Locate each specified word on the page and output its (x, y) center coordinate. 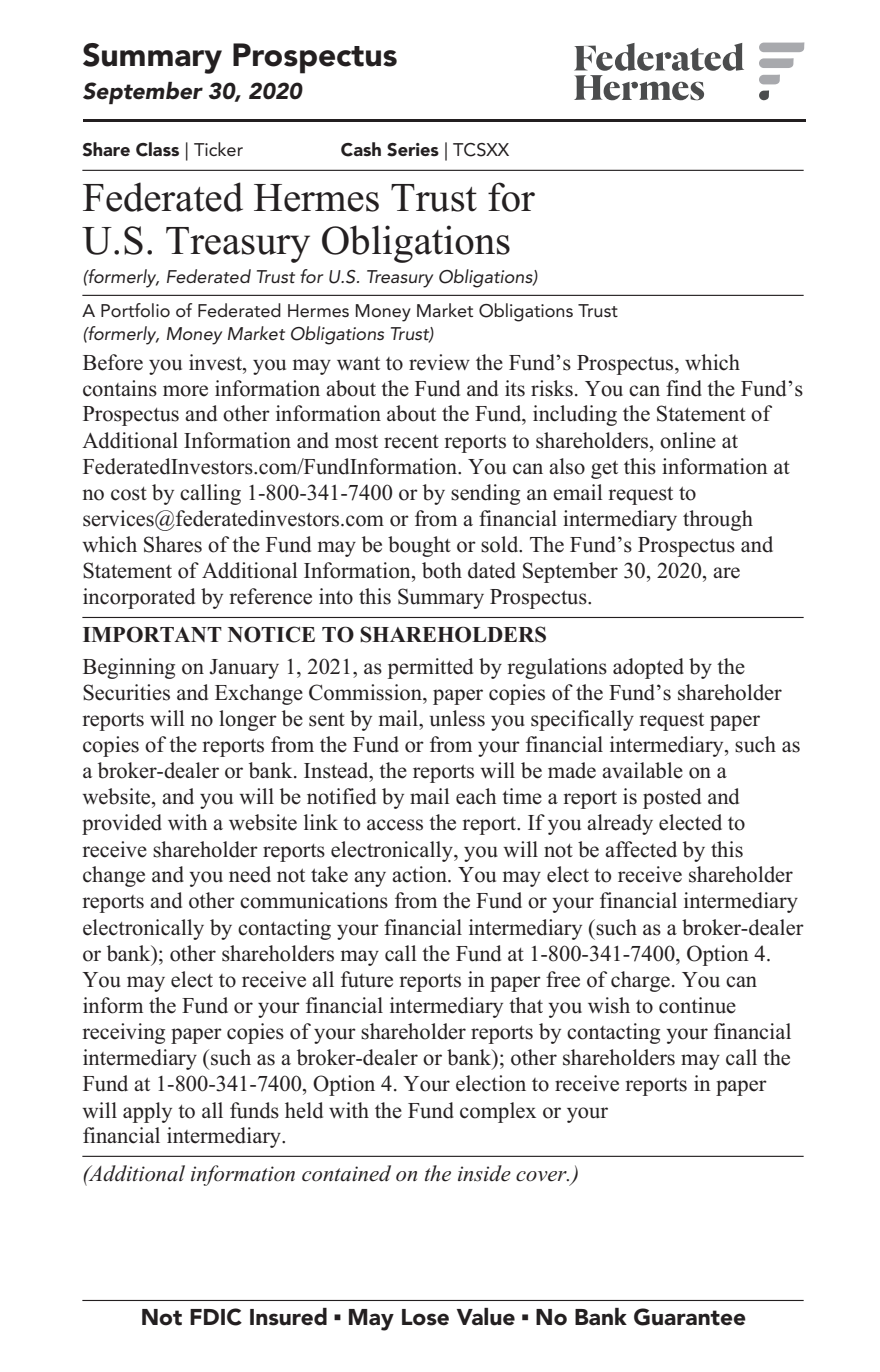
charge (640, 981)
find (684, 388)
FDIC (216, 1317)
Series (413, 150)
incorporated (139, 598)
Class (157, 149)
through (718, 520)
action (420, 874)
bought (419, 546)
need (250, 874)
